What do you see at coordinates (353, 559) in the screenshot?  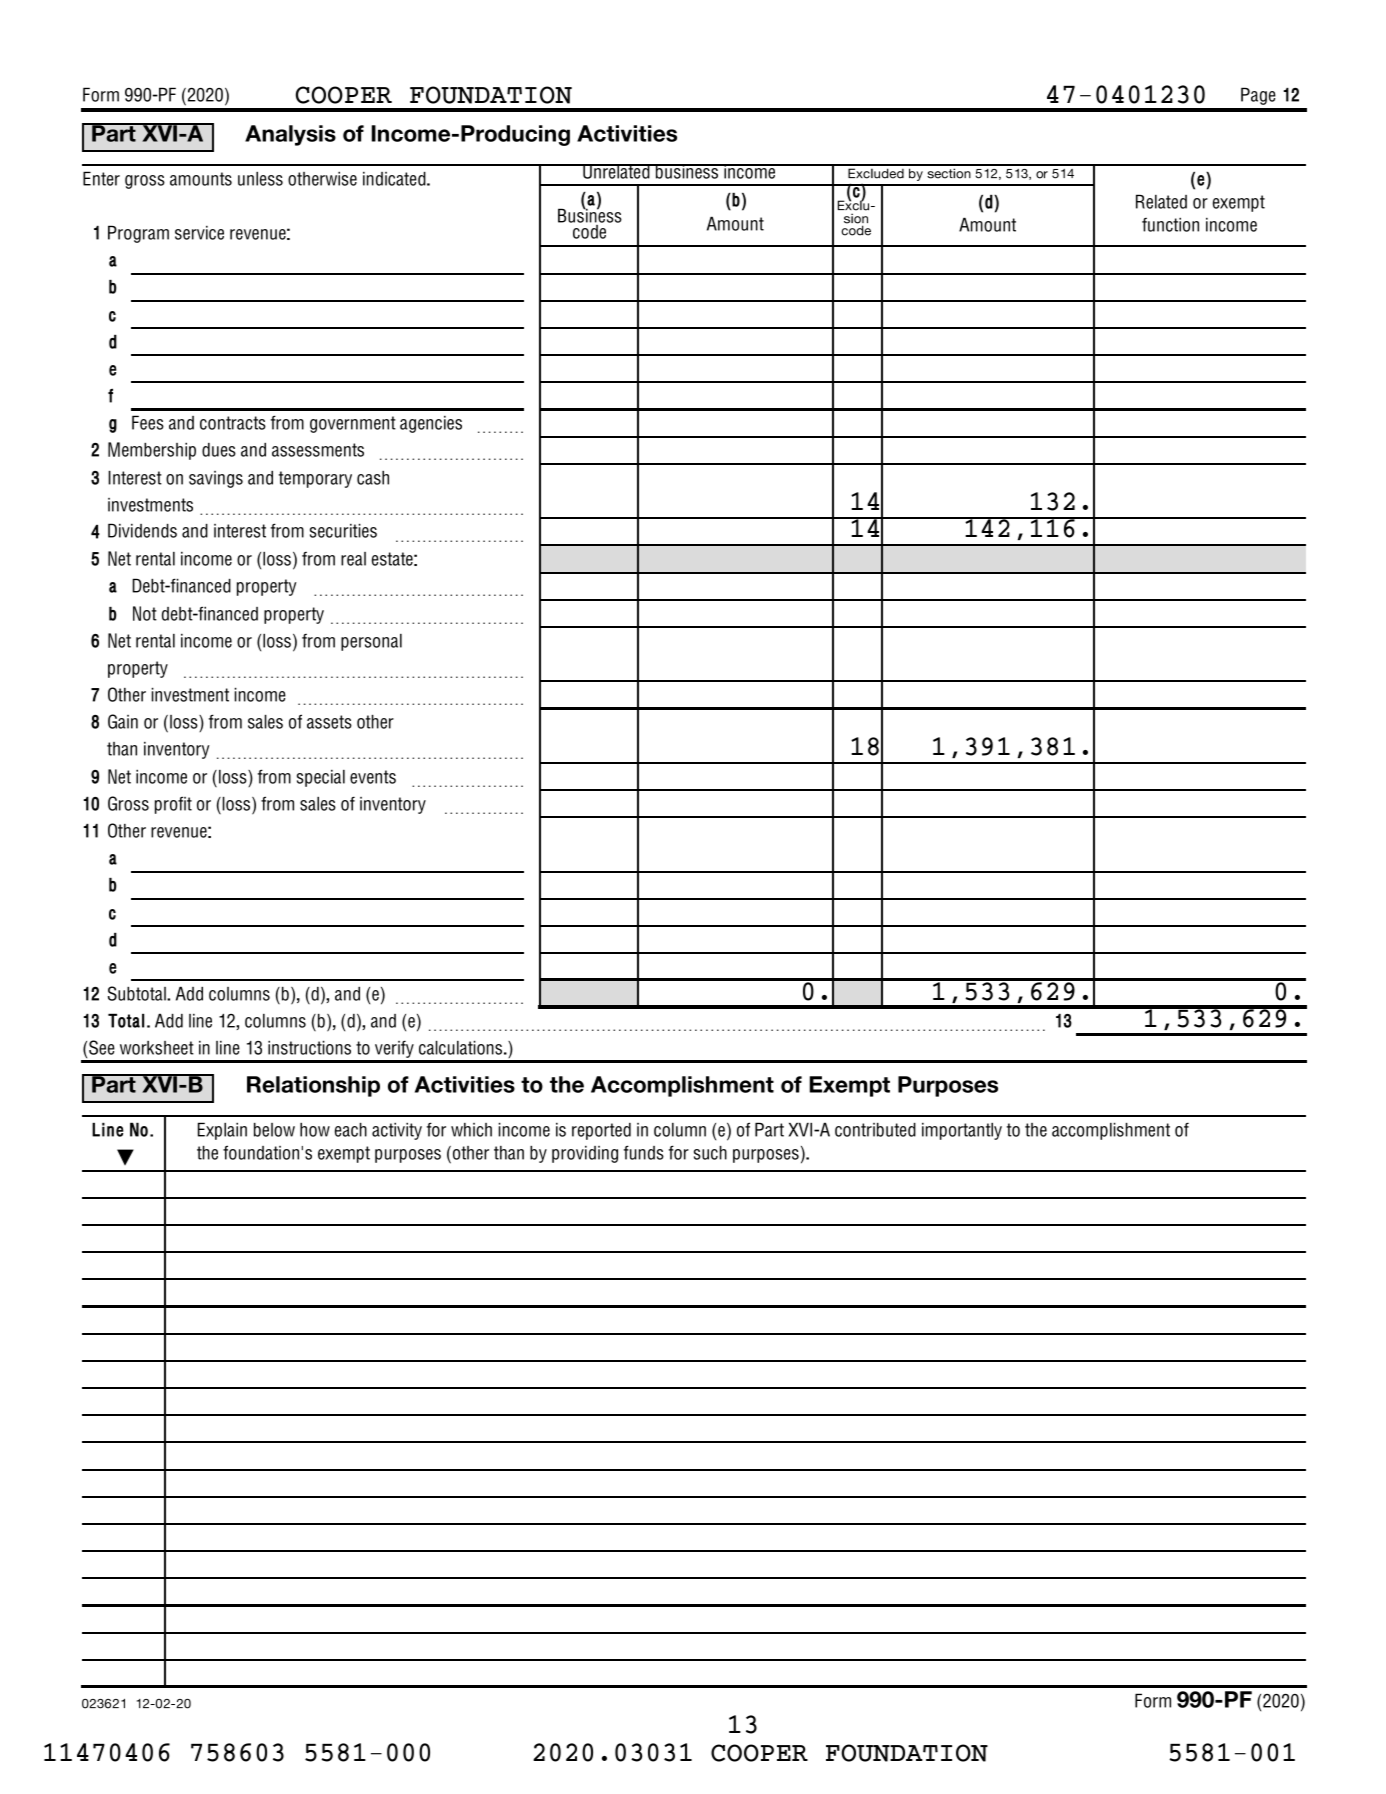 I see `real` at bounding box center [353, 559].
